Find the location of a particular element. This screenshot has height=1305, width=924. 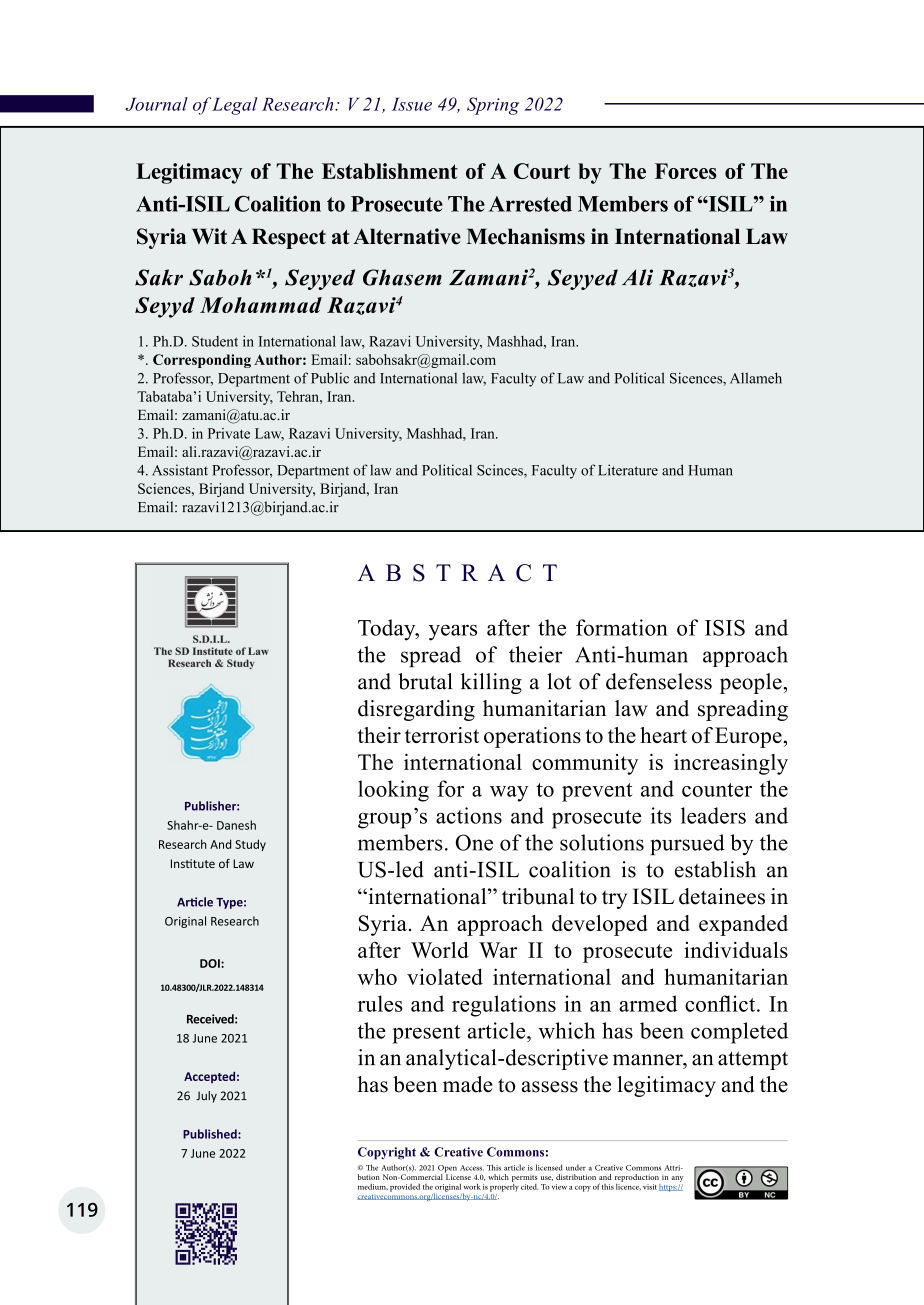

Spring is located at coordinates (493, 106).
